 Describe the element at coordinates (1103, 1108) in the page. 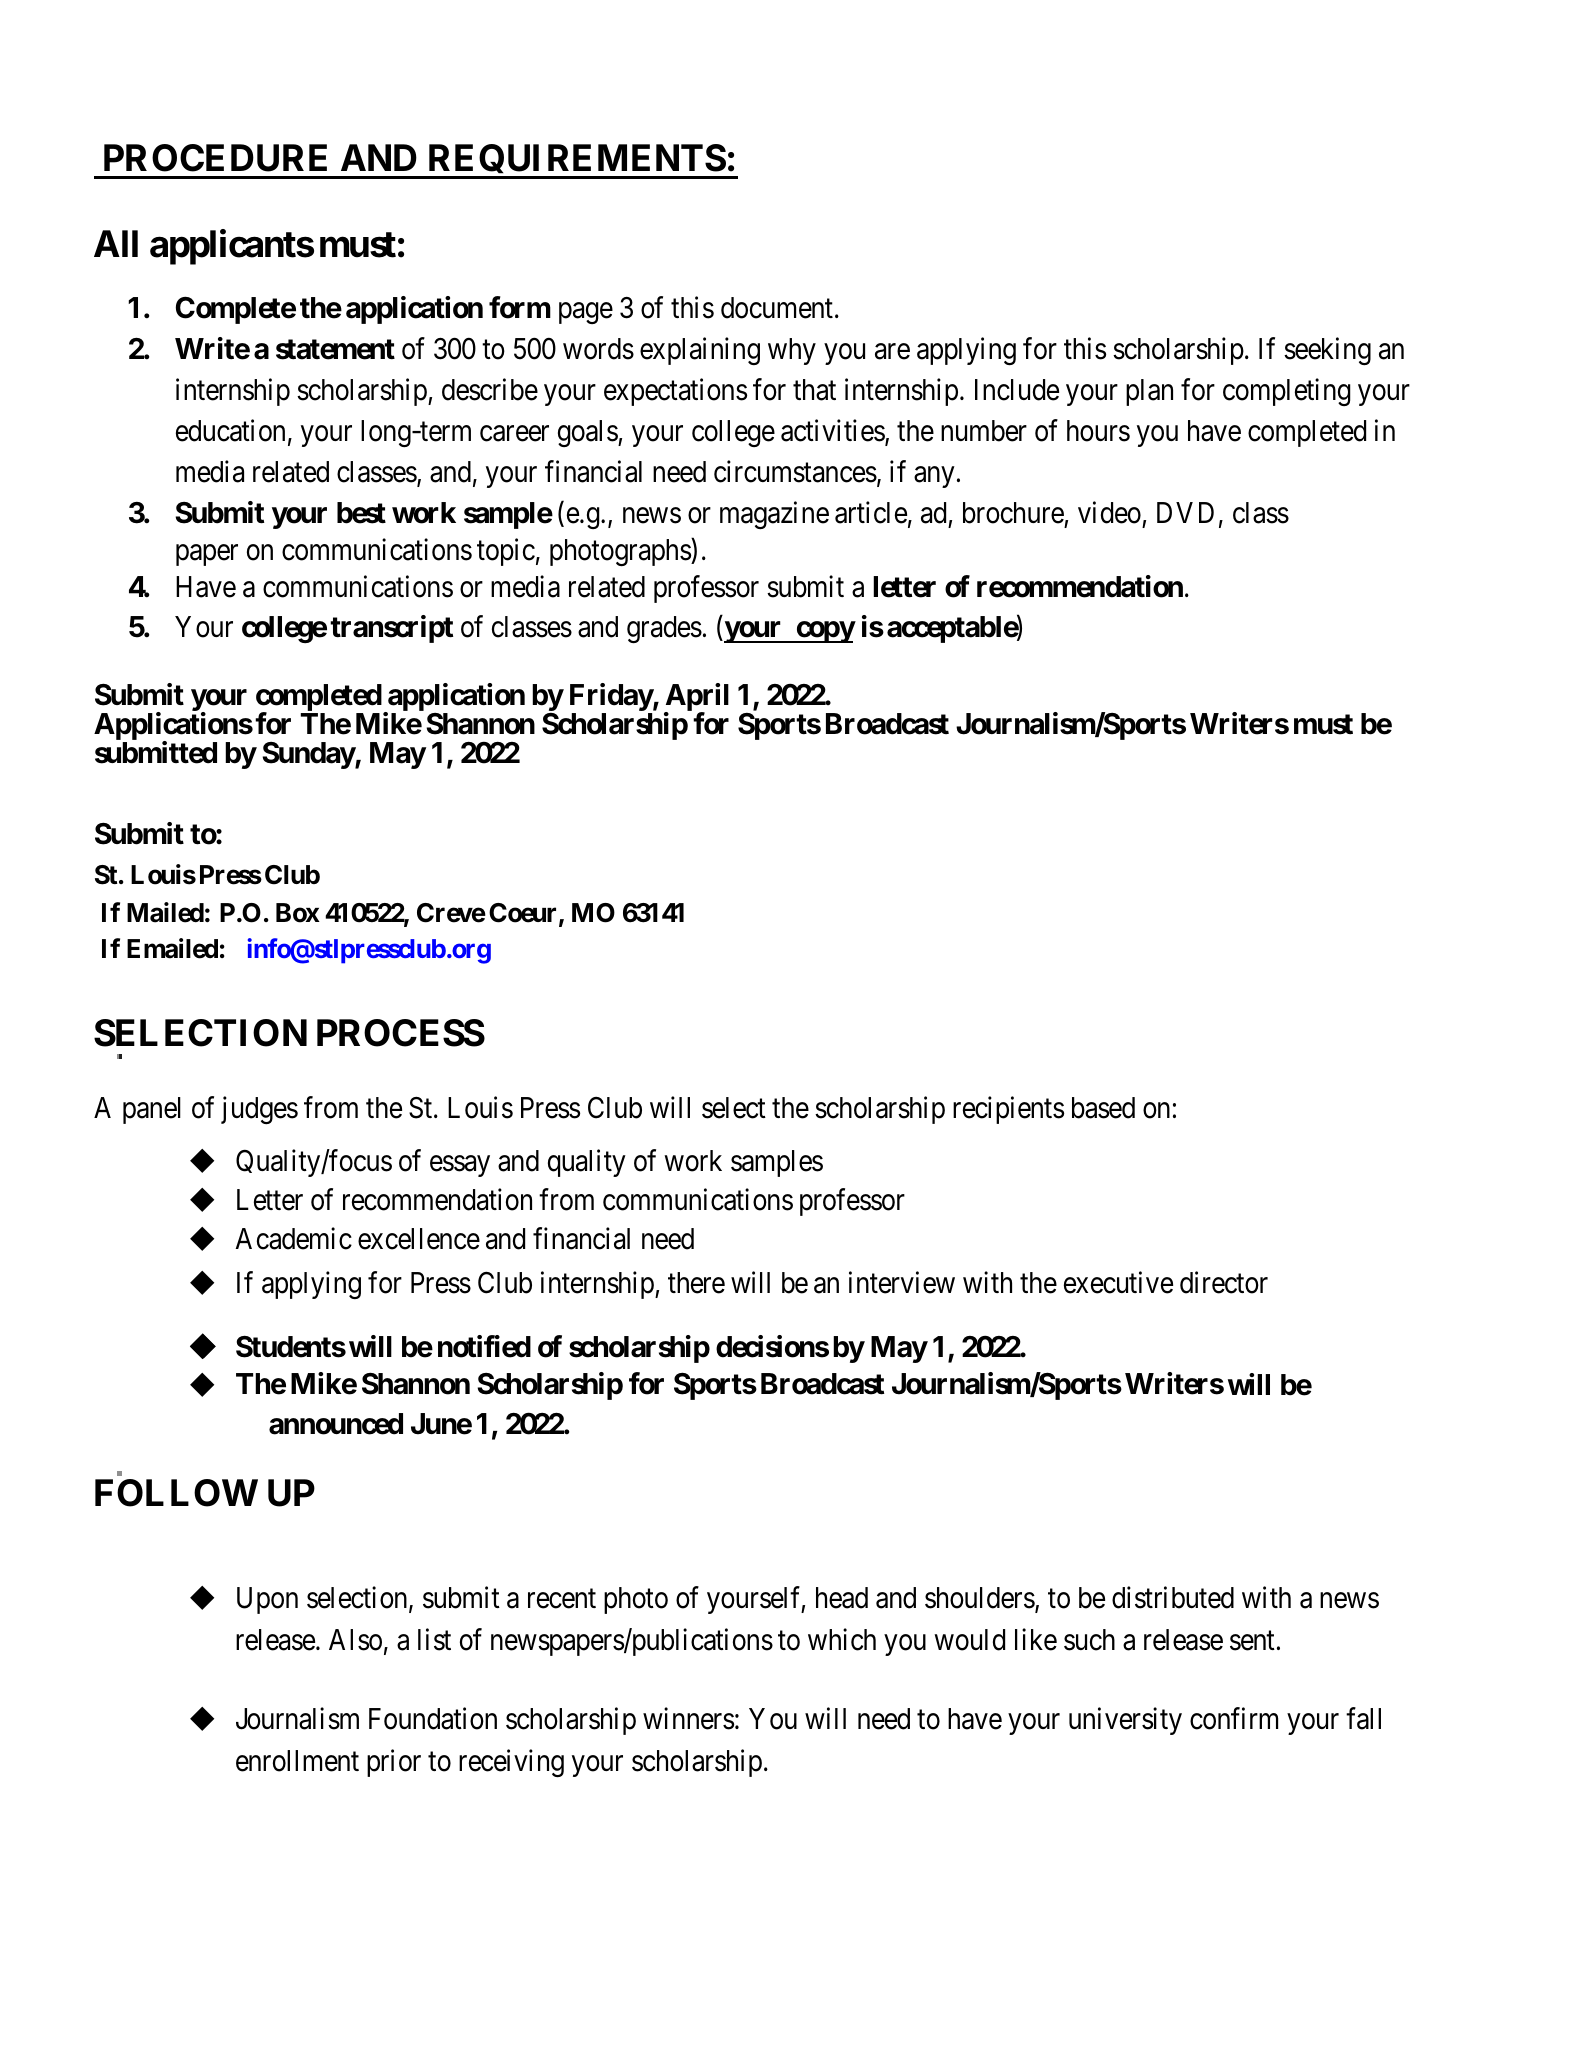

I see `based` at that location.
